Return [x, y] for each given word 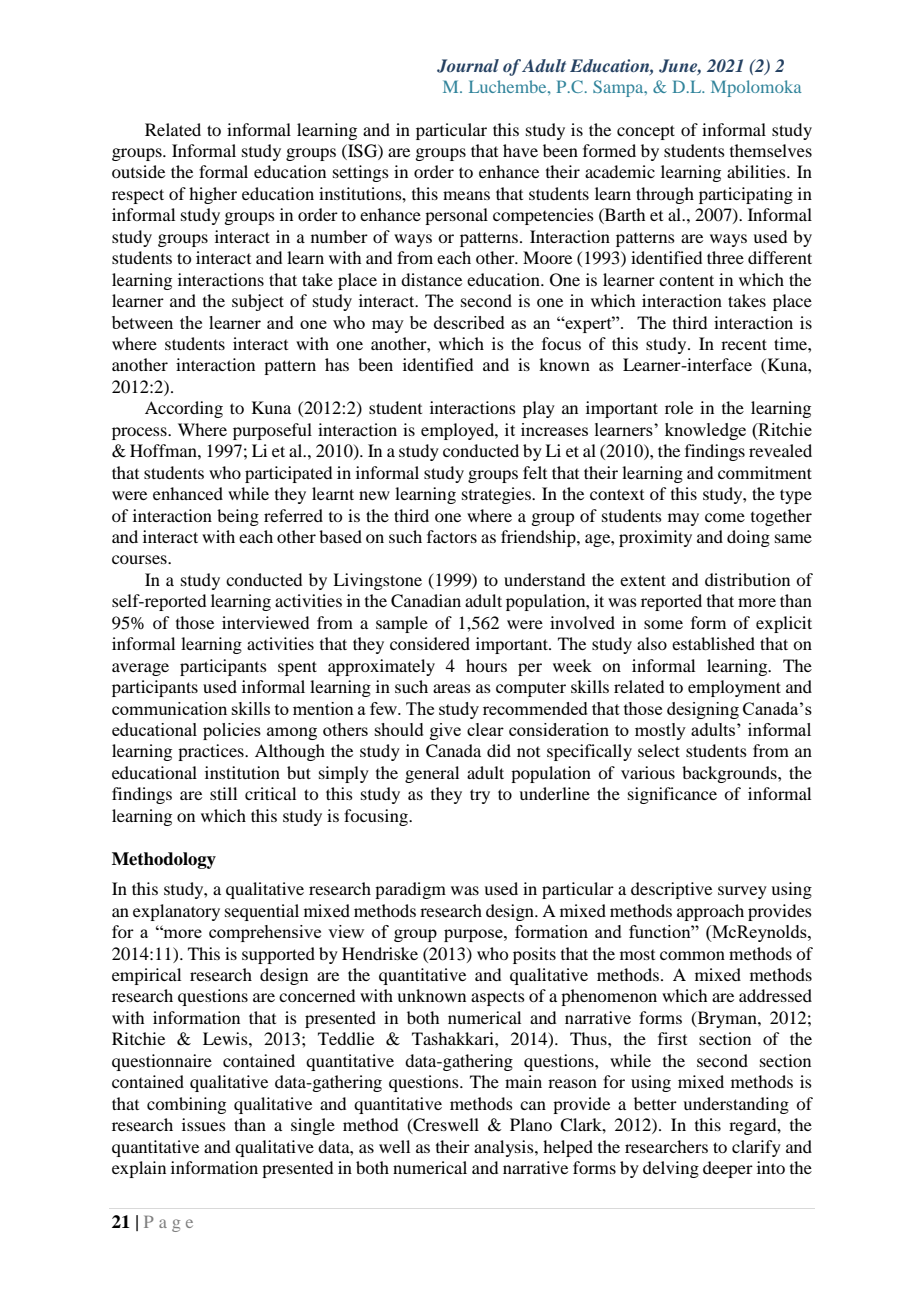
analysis [505, 1148]
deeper [728, 1169]
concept [646, 132]
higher [213, 195]
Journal [468, 66]
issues [204, 1124]
